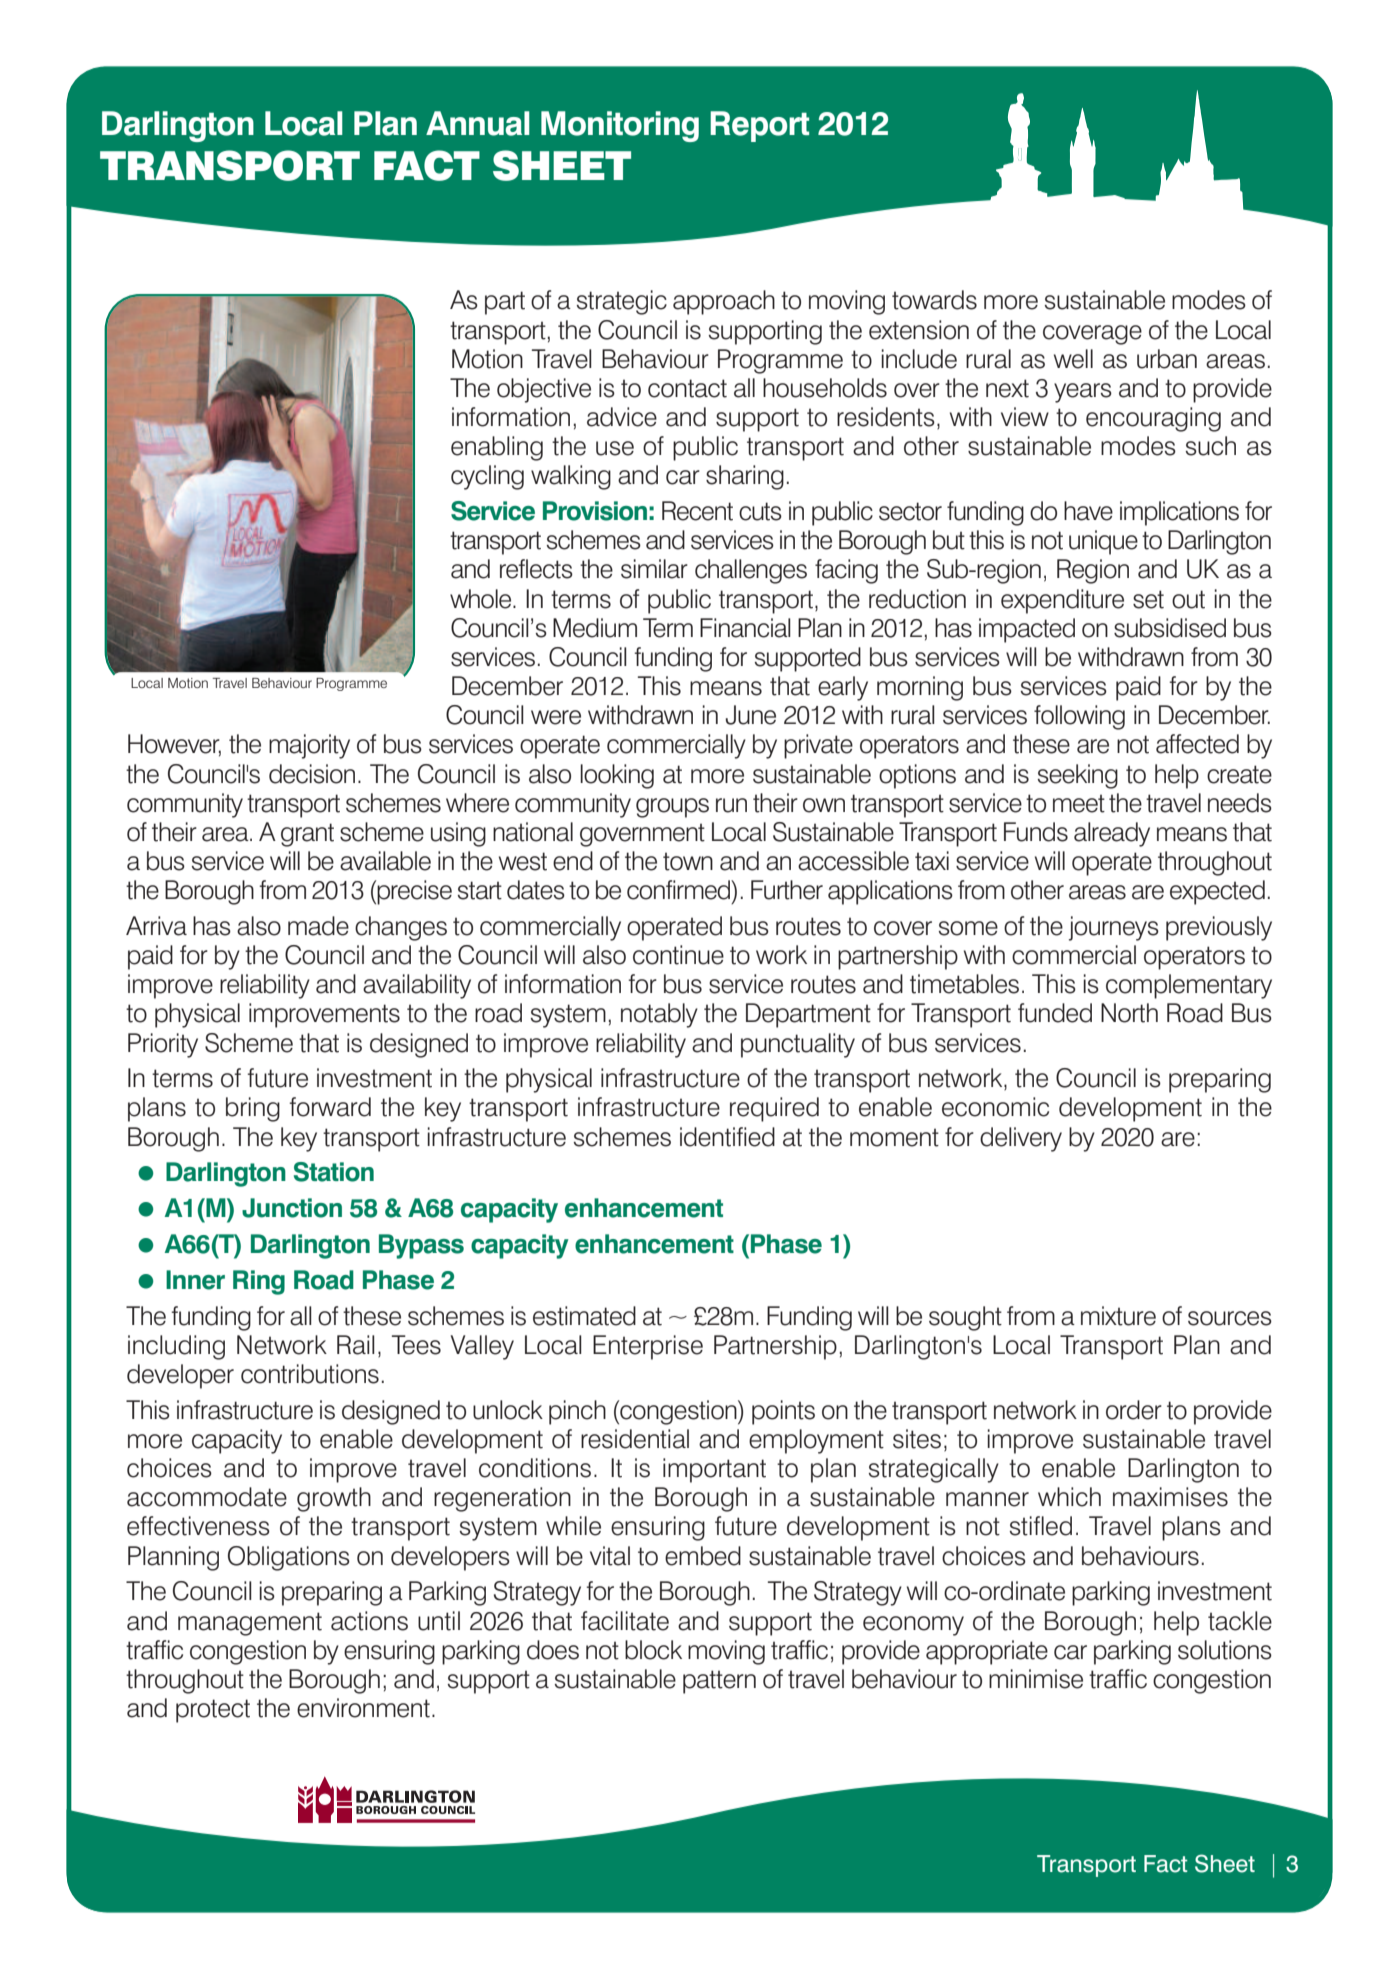 The width and height of the document is (1399, 1979). Describe the element at coordinates (478, 123) in the document. I see `Annual` at that location.
